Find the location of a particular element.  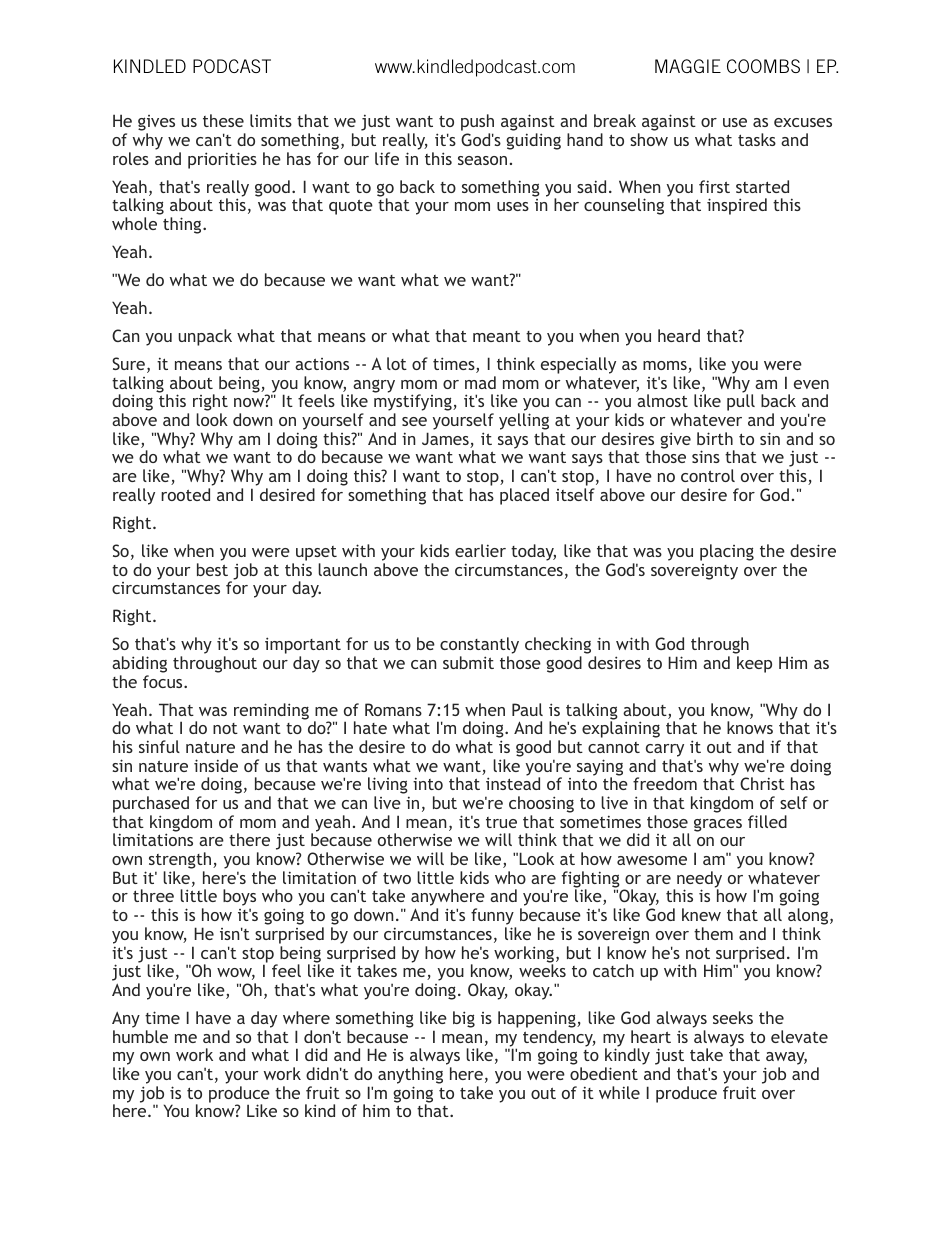

placing is located at coordinates (727, 552).
